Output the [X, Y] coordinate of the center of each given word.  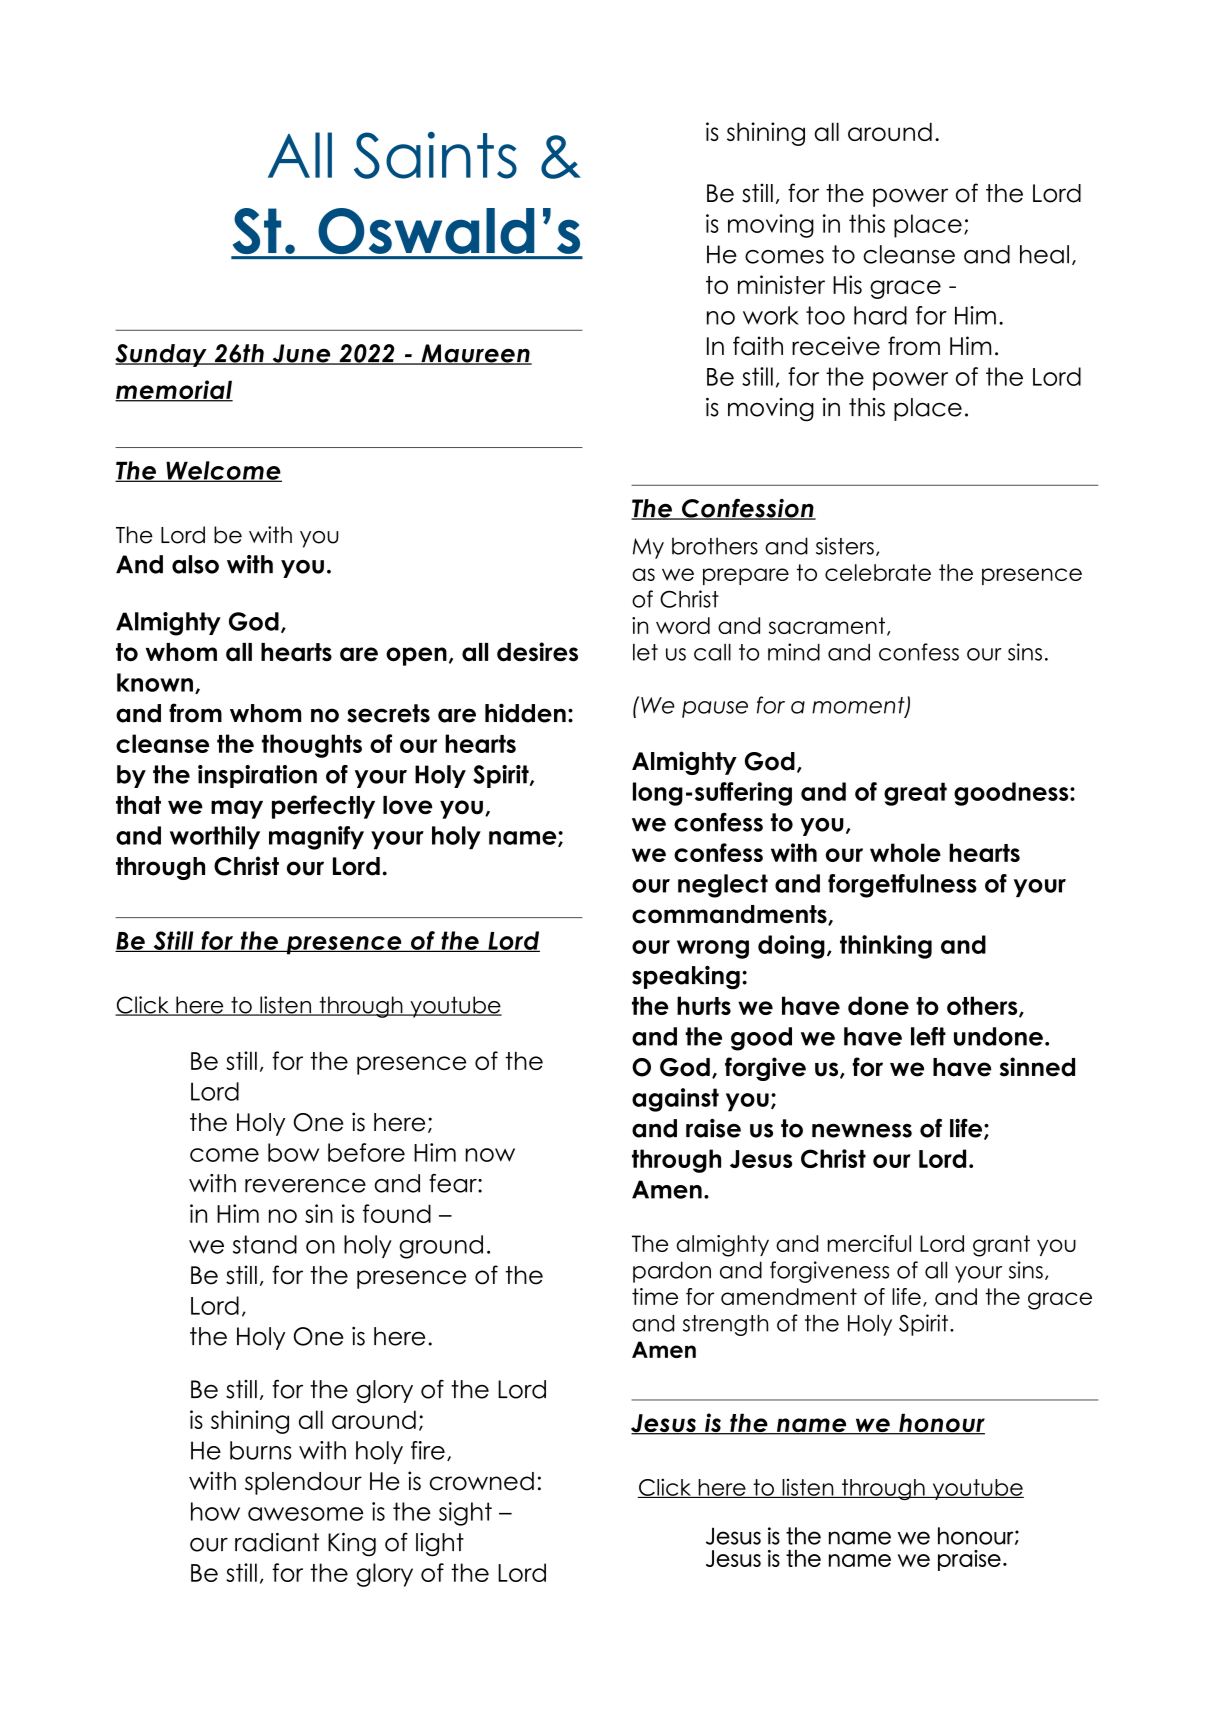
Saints [435, 155]
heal [1044, 254]
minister [781, 284]
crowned [482, 1481]
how [215, 1511]
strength [725, 1325]
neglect [723, 886]
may [237, 809]
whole [905, 852]
